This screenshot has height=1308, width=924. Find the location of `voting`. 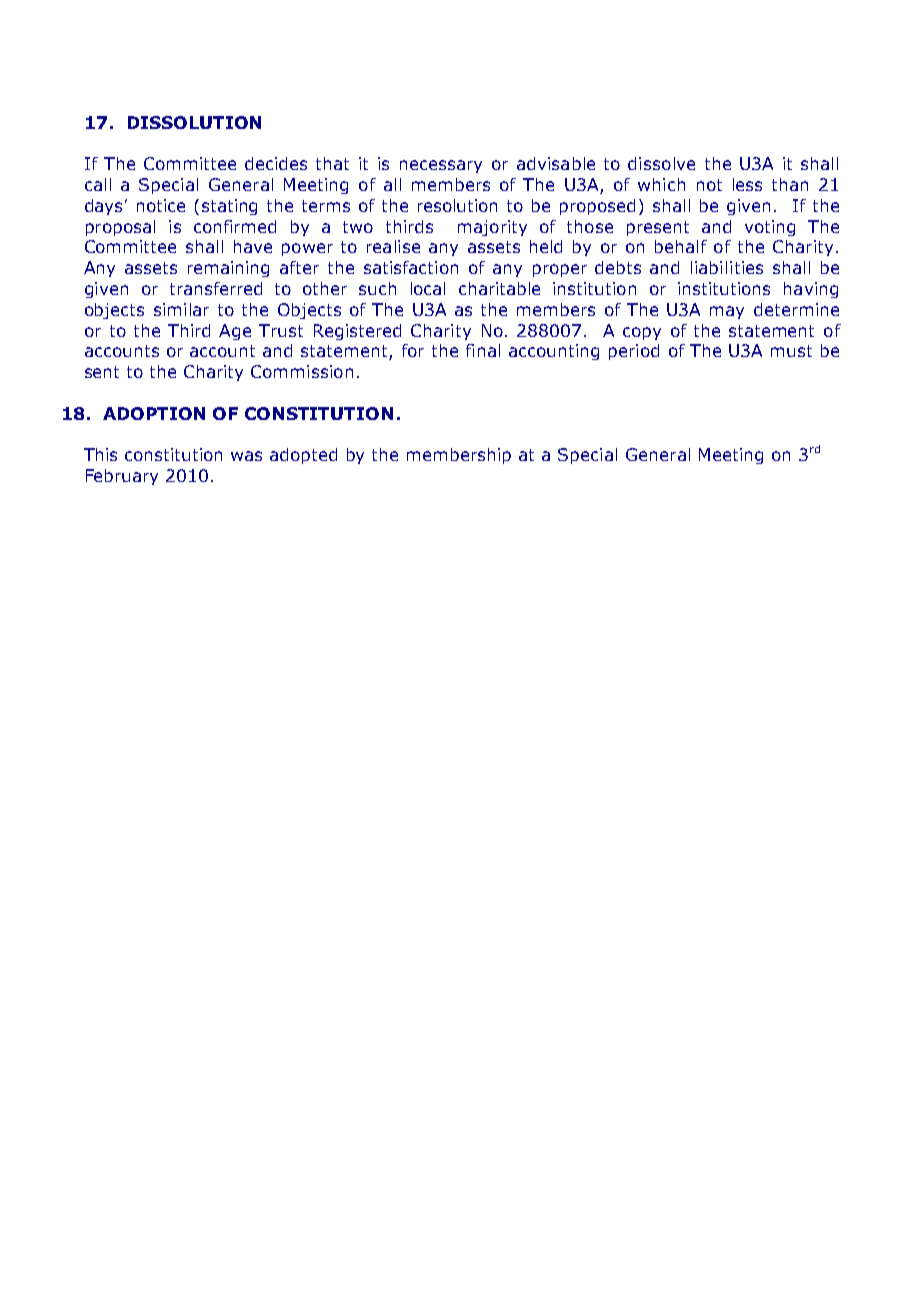

voting is located at coordinates (770, 228).
